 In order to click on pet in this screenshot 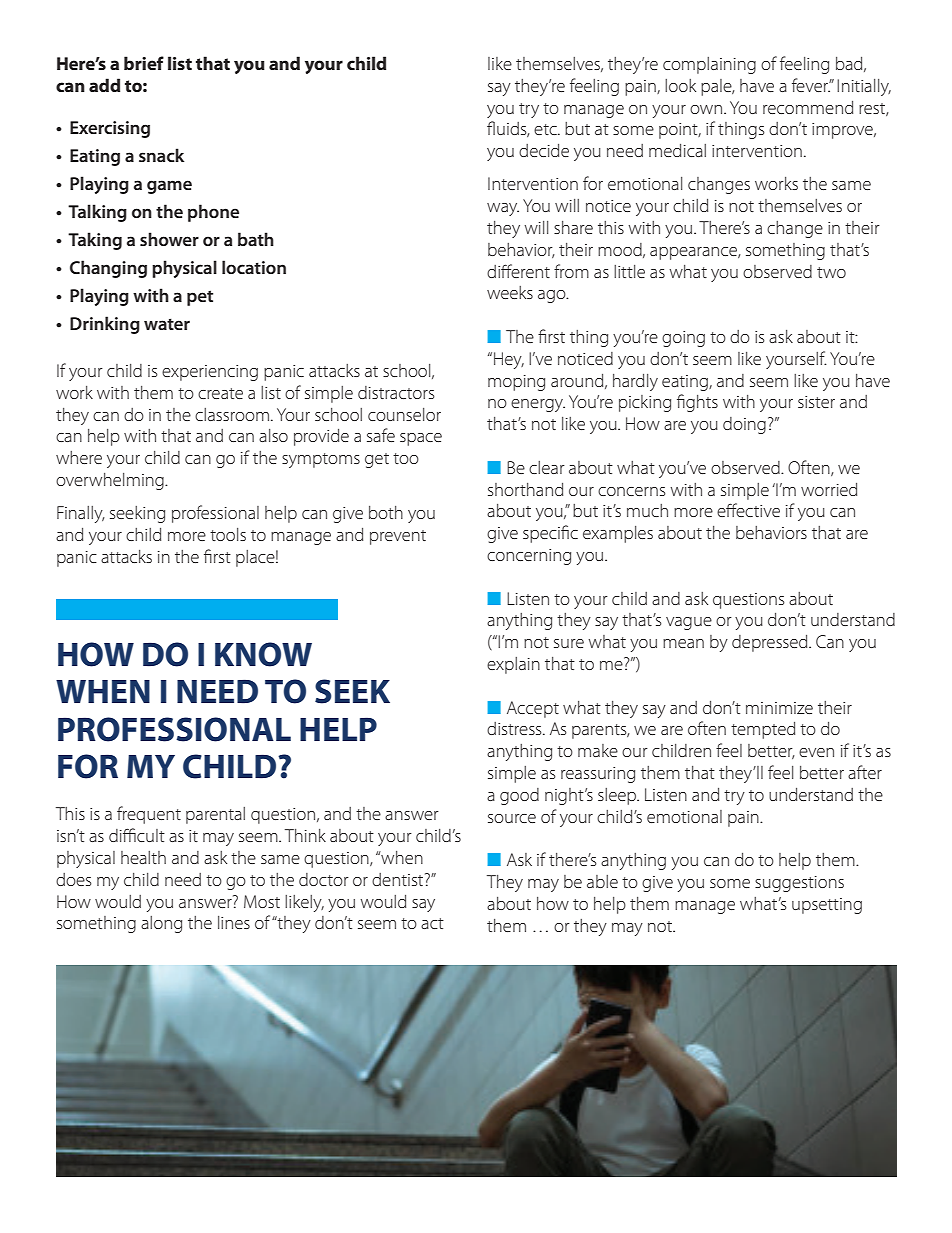, I will do `click(200, 298)`.
